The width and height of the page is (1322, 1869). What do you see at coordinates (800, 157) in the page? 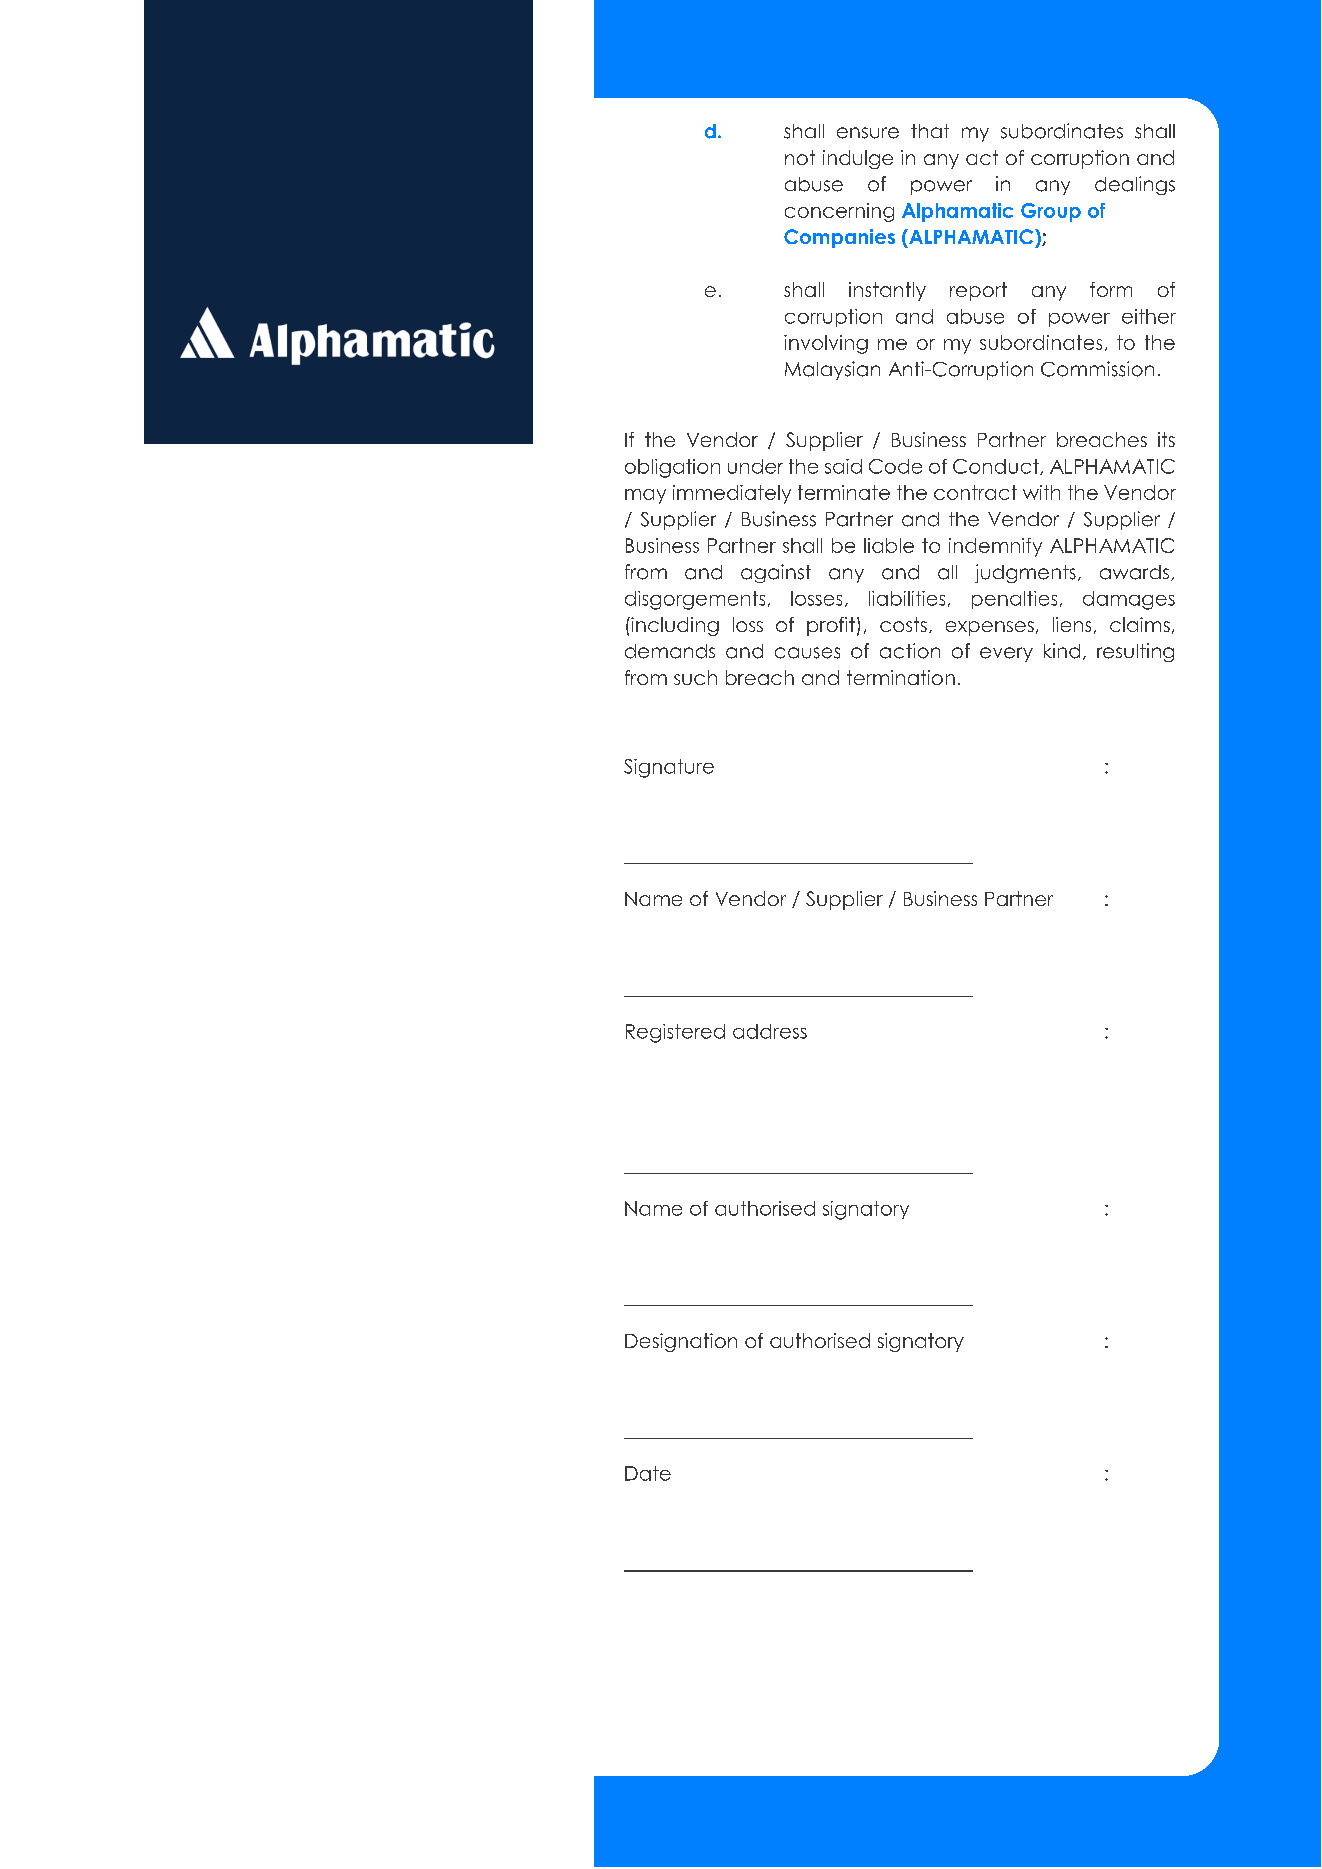
I see `not` at bounding box center [800, 157].
